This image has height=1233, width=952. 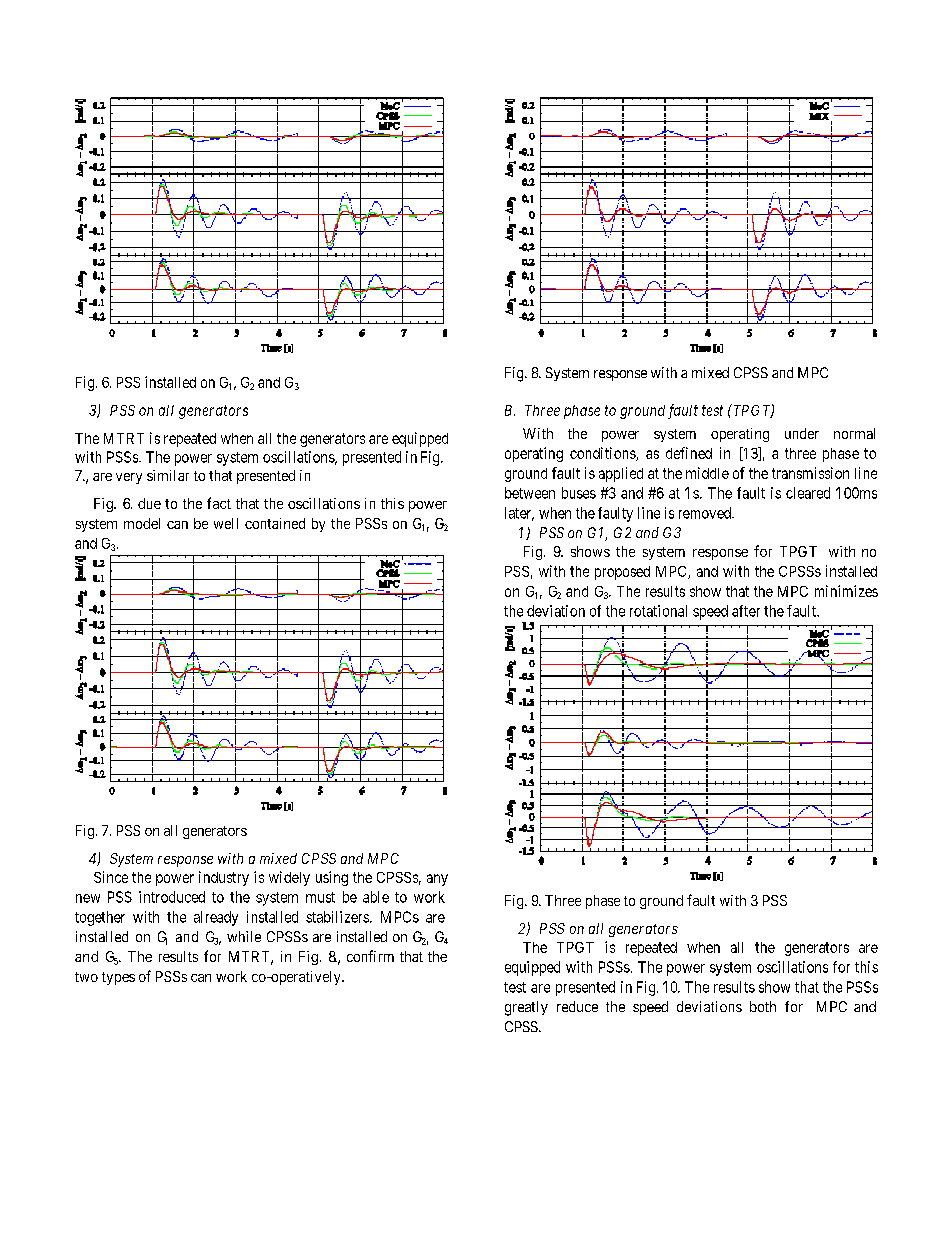 What do you see at coordinates (437, 880) in the image?
I see `any` at bounding box center [437, 880].
